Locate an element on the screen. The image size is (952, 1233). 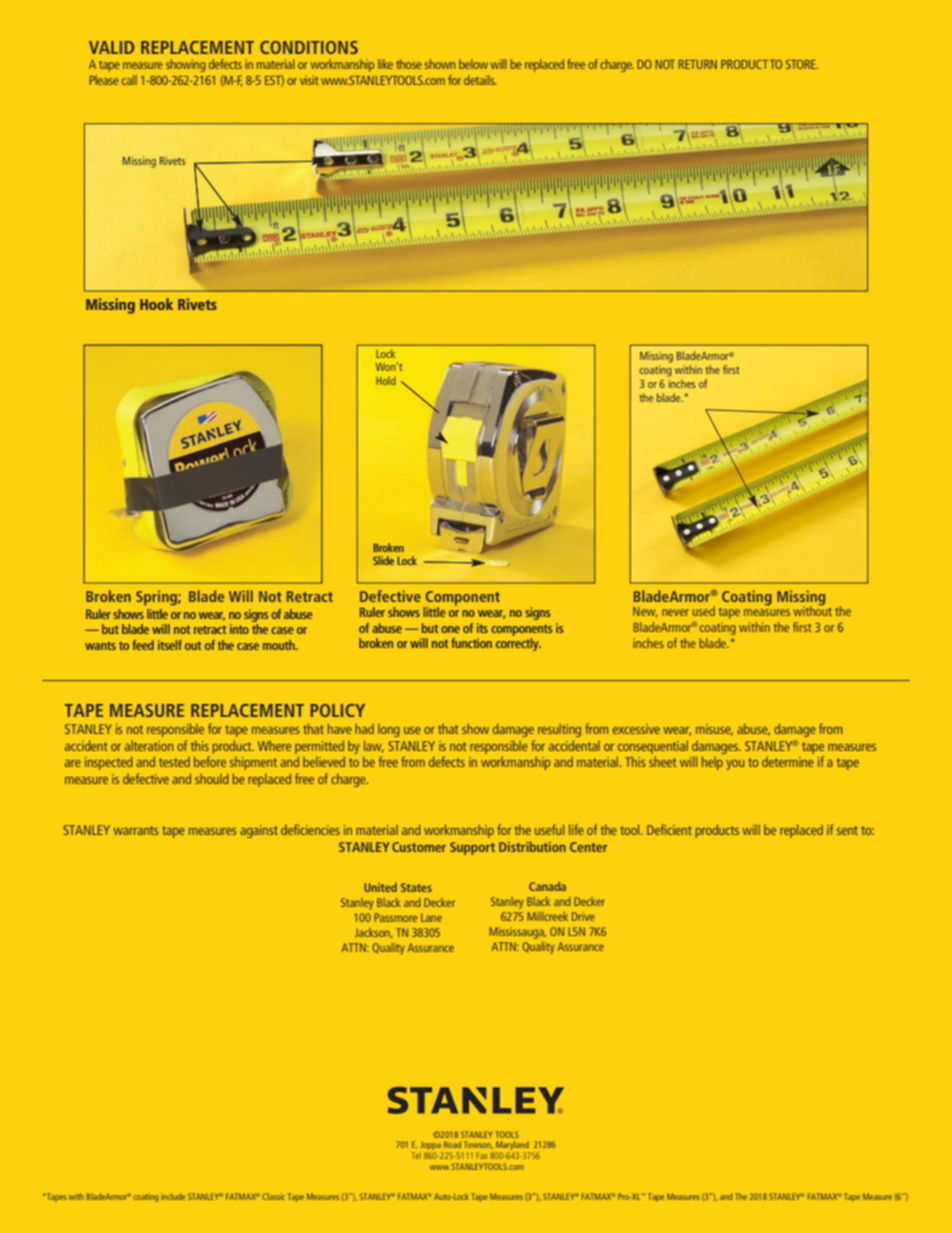
Fax is located at coordinates (482, 1155).
